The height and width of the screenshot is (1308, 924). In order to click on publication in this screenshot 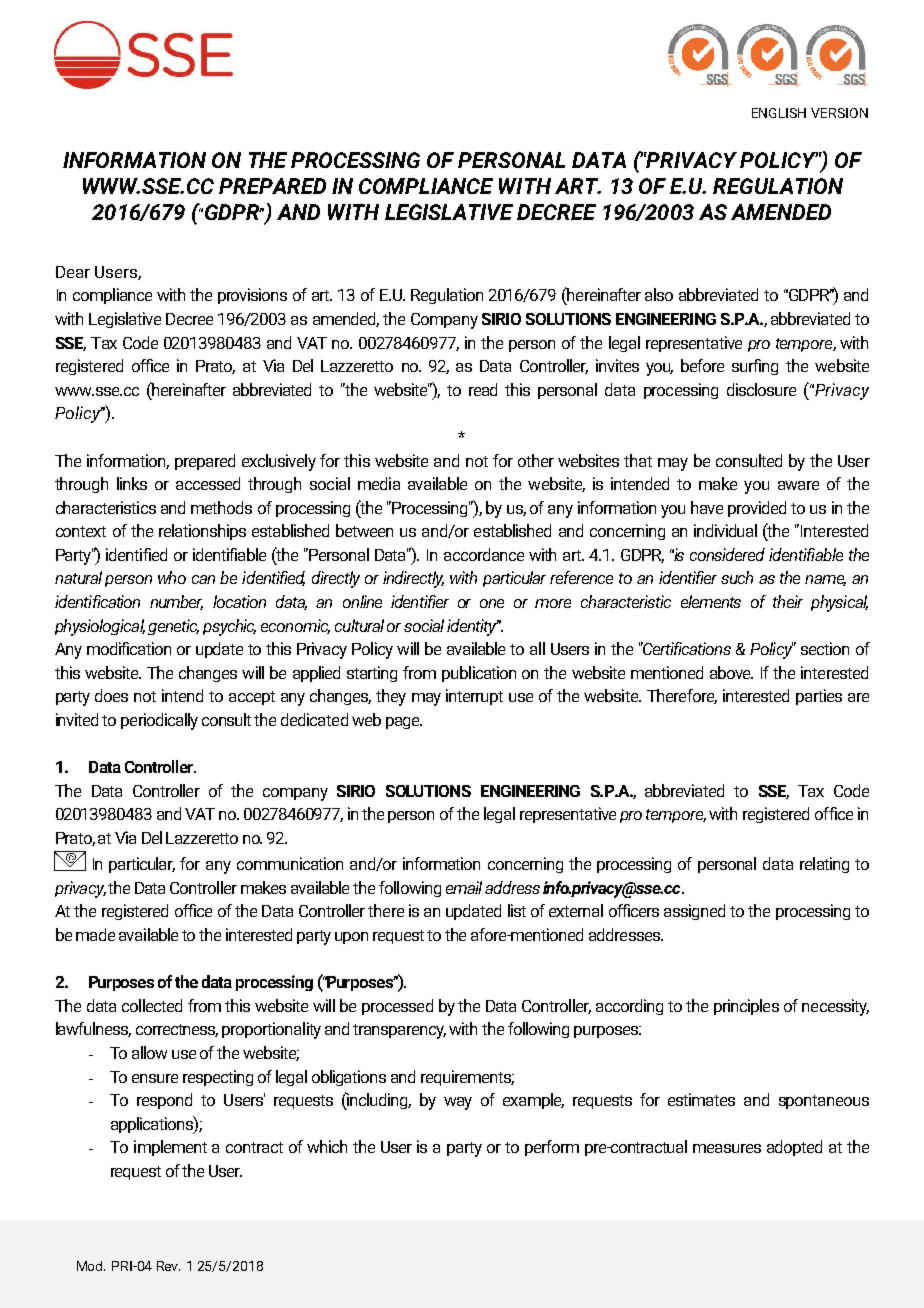, I will do `click(479, 674)`.
